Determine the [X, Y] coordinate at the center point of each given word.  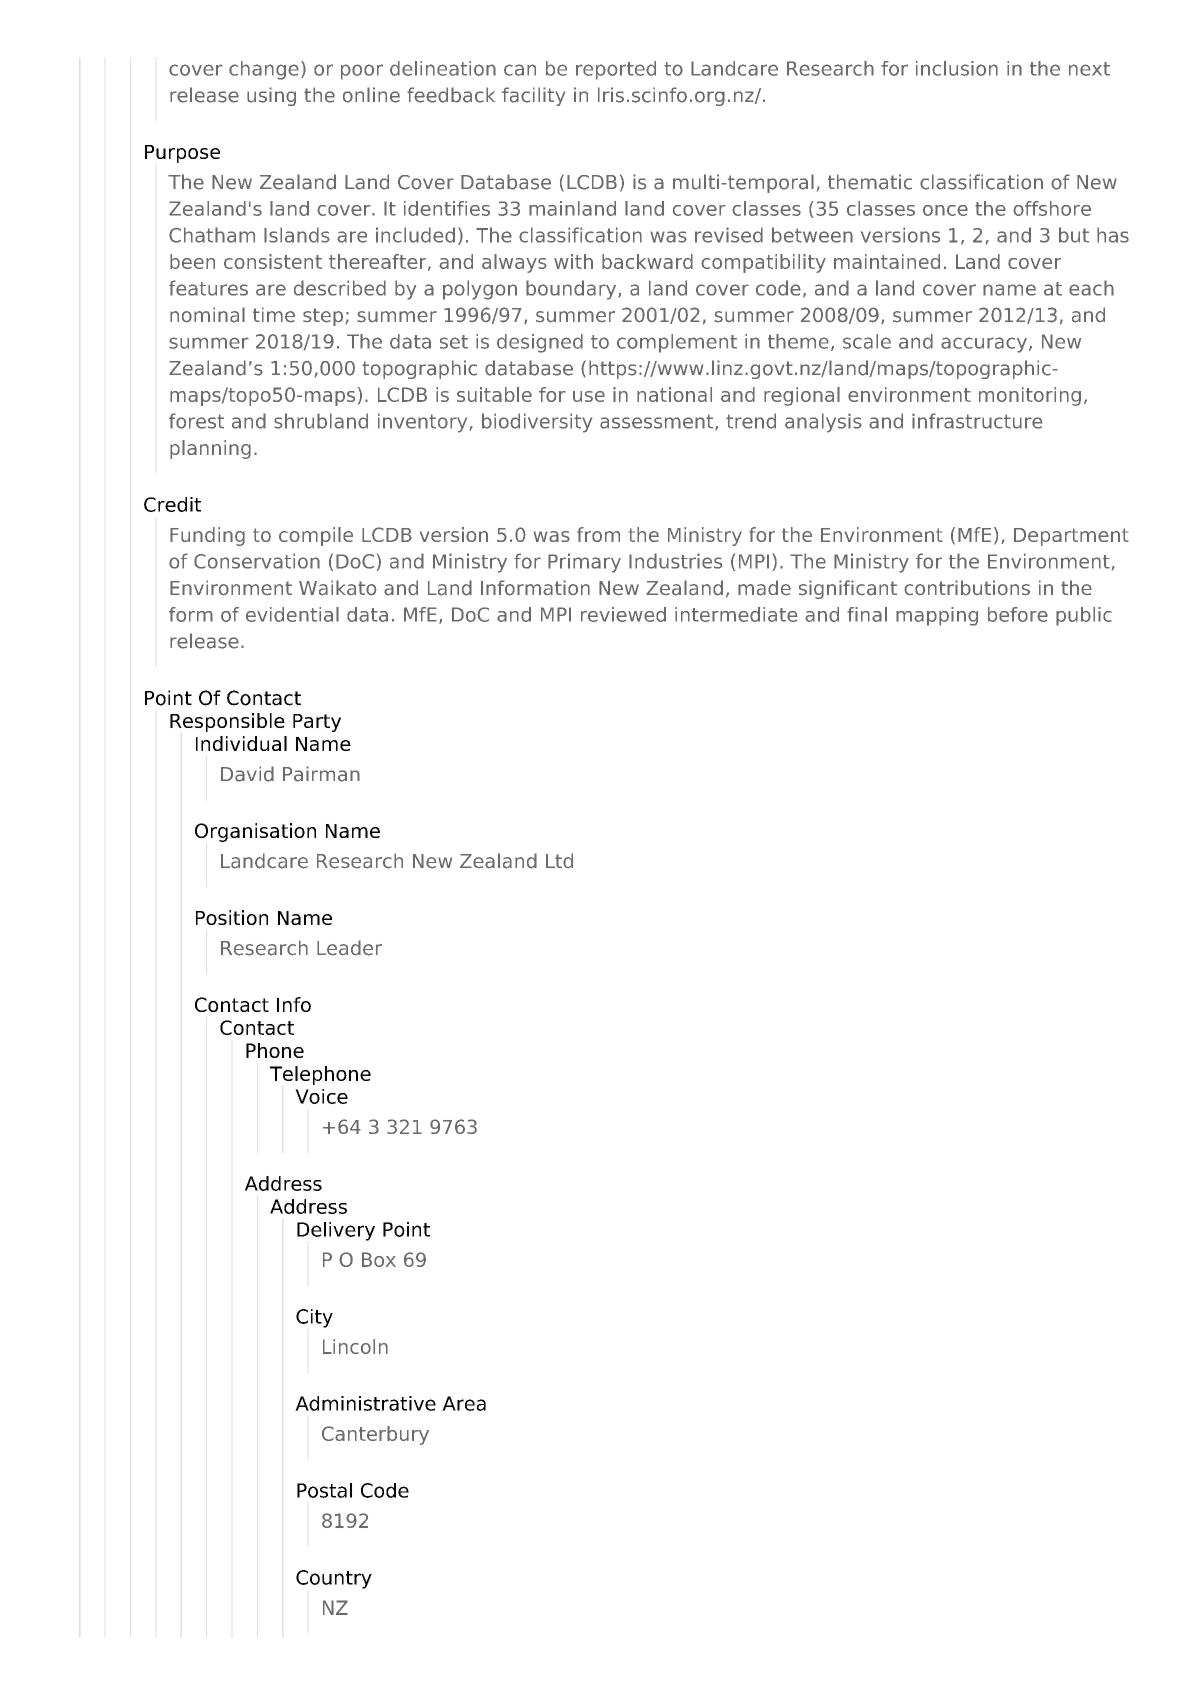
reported [616, 70]
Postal [324, 1490]
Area [464, 1403]
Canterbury [375, 1435]
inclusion [957, 68]
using [271, 96]
